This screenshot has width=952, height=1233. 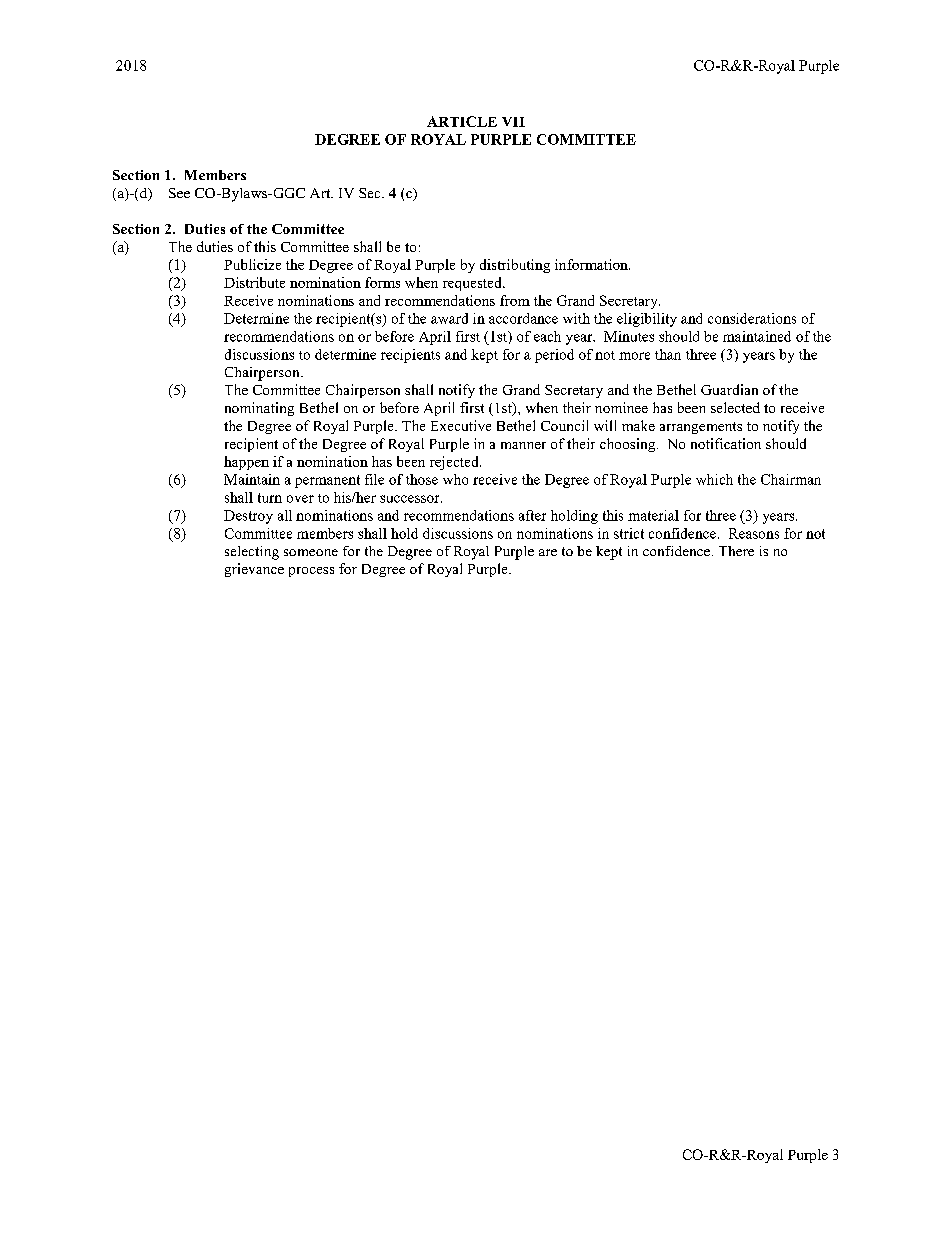 What do you see at coordinates (668, 354) in the screenshot?
I see `than` at bounding box center [668, 354].
